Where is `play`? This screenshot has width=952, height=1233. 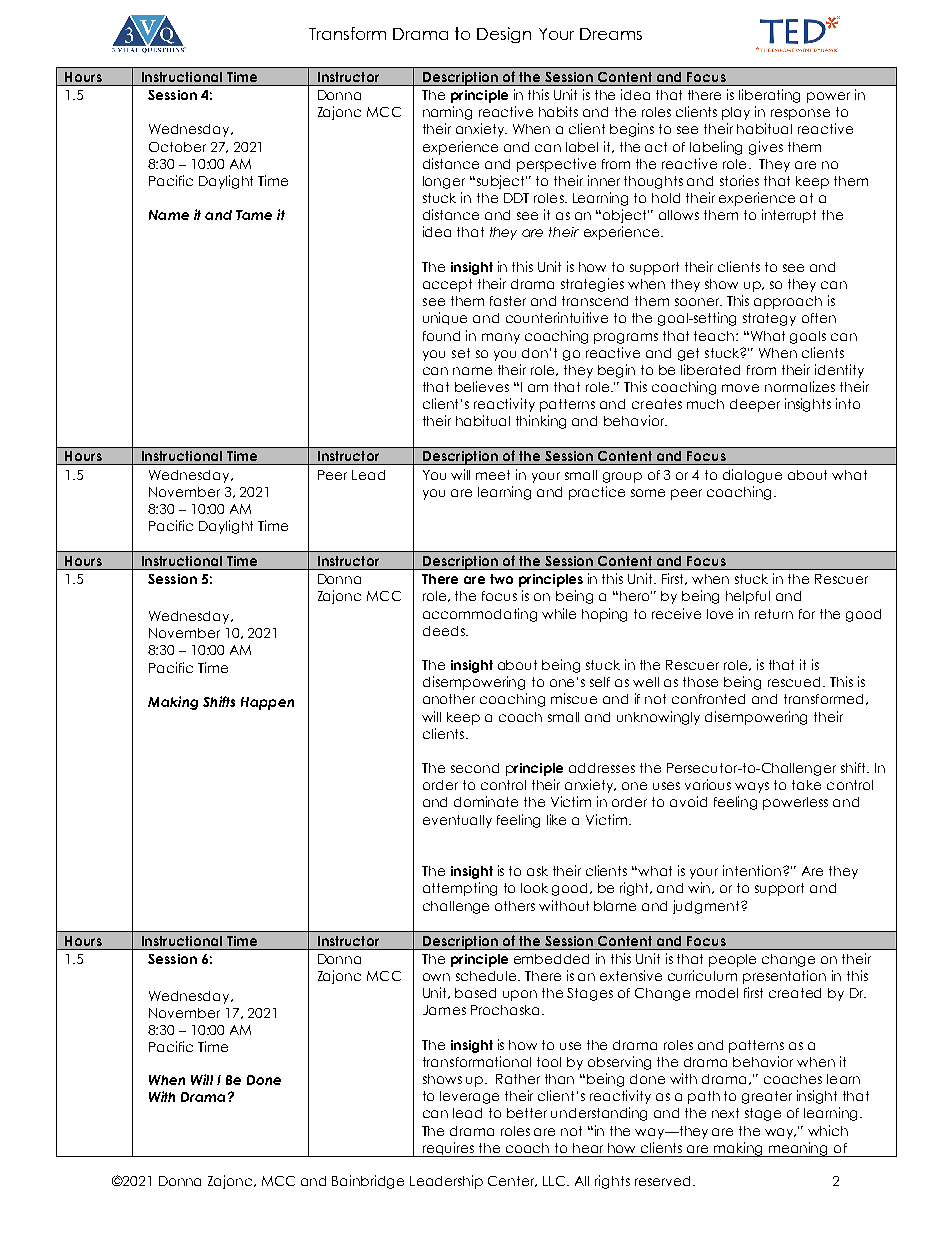 play is located at coordinates (736, 113).
